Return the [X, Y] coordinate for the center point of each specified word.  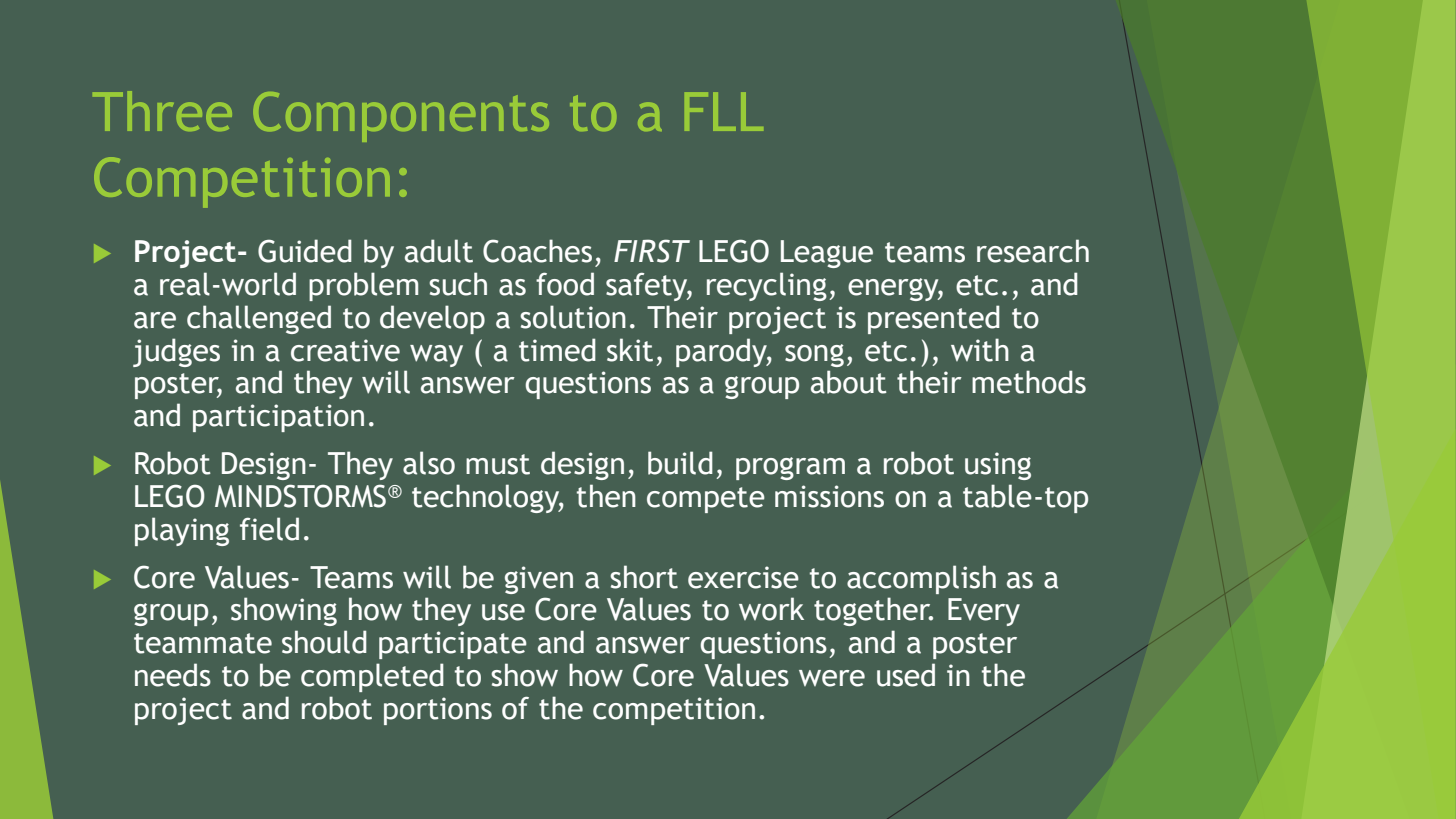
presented [934, 319]
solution [573, 317]
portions [438, 711]
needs [173, 675]
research [1033, 251]
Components [401, 117]
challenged [259, 319]
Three [162, 111]
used [906, 675]
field [269, 529]
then [606, 496]
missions [829, 496]
